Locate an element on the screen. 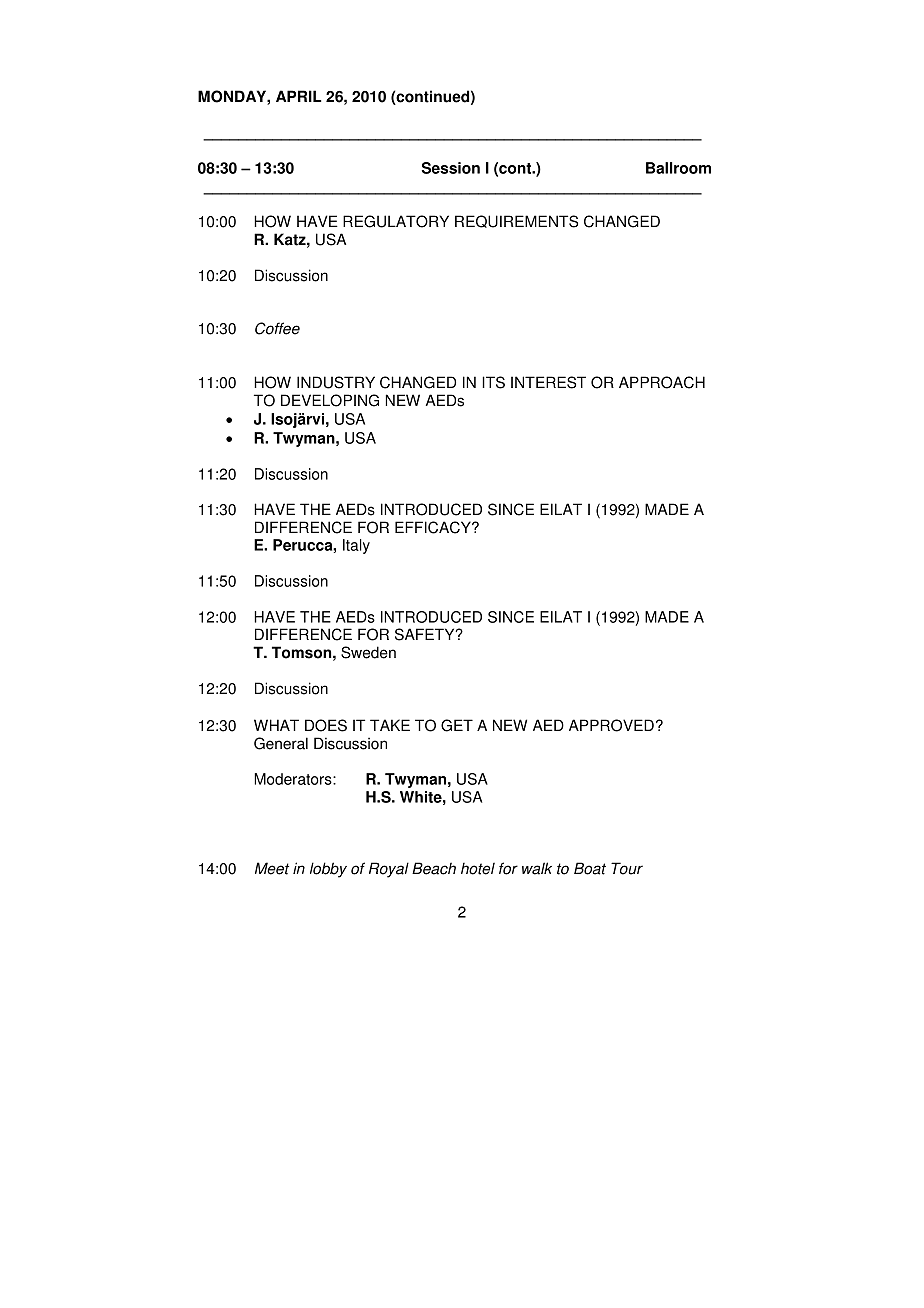 Image resolution: width=924 pixels, height=1308 pixels. hotel is located at coordinates (478, 868).
